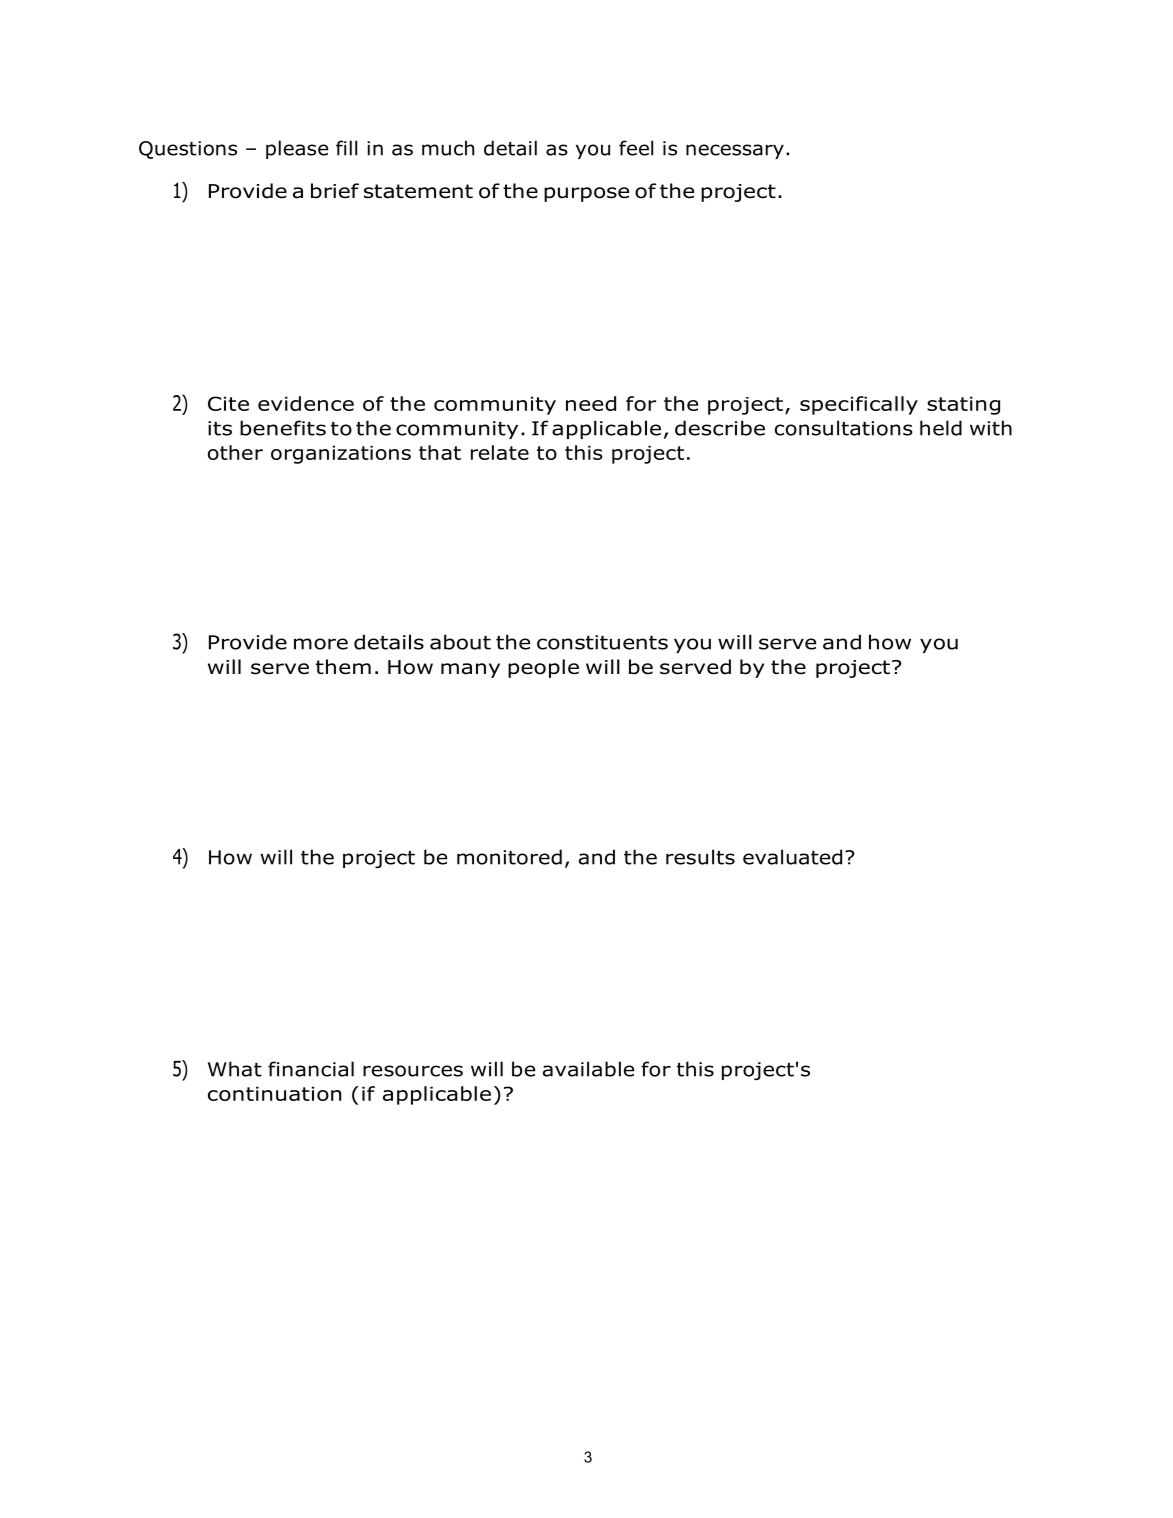 This document has height=1518, width=1173. Describe the element at coordinates (311, 1069) in the document. I see `financial` at that location.
